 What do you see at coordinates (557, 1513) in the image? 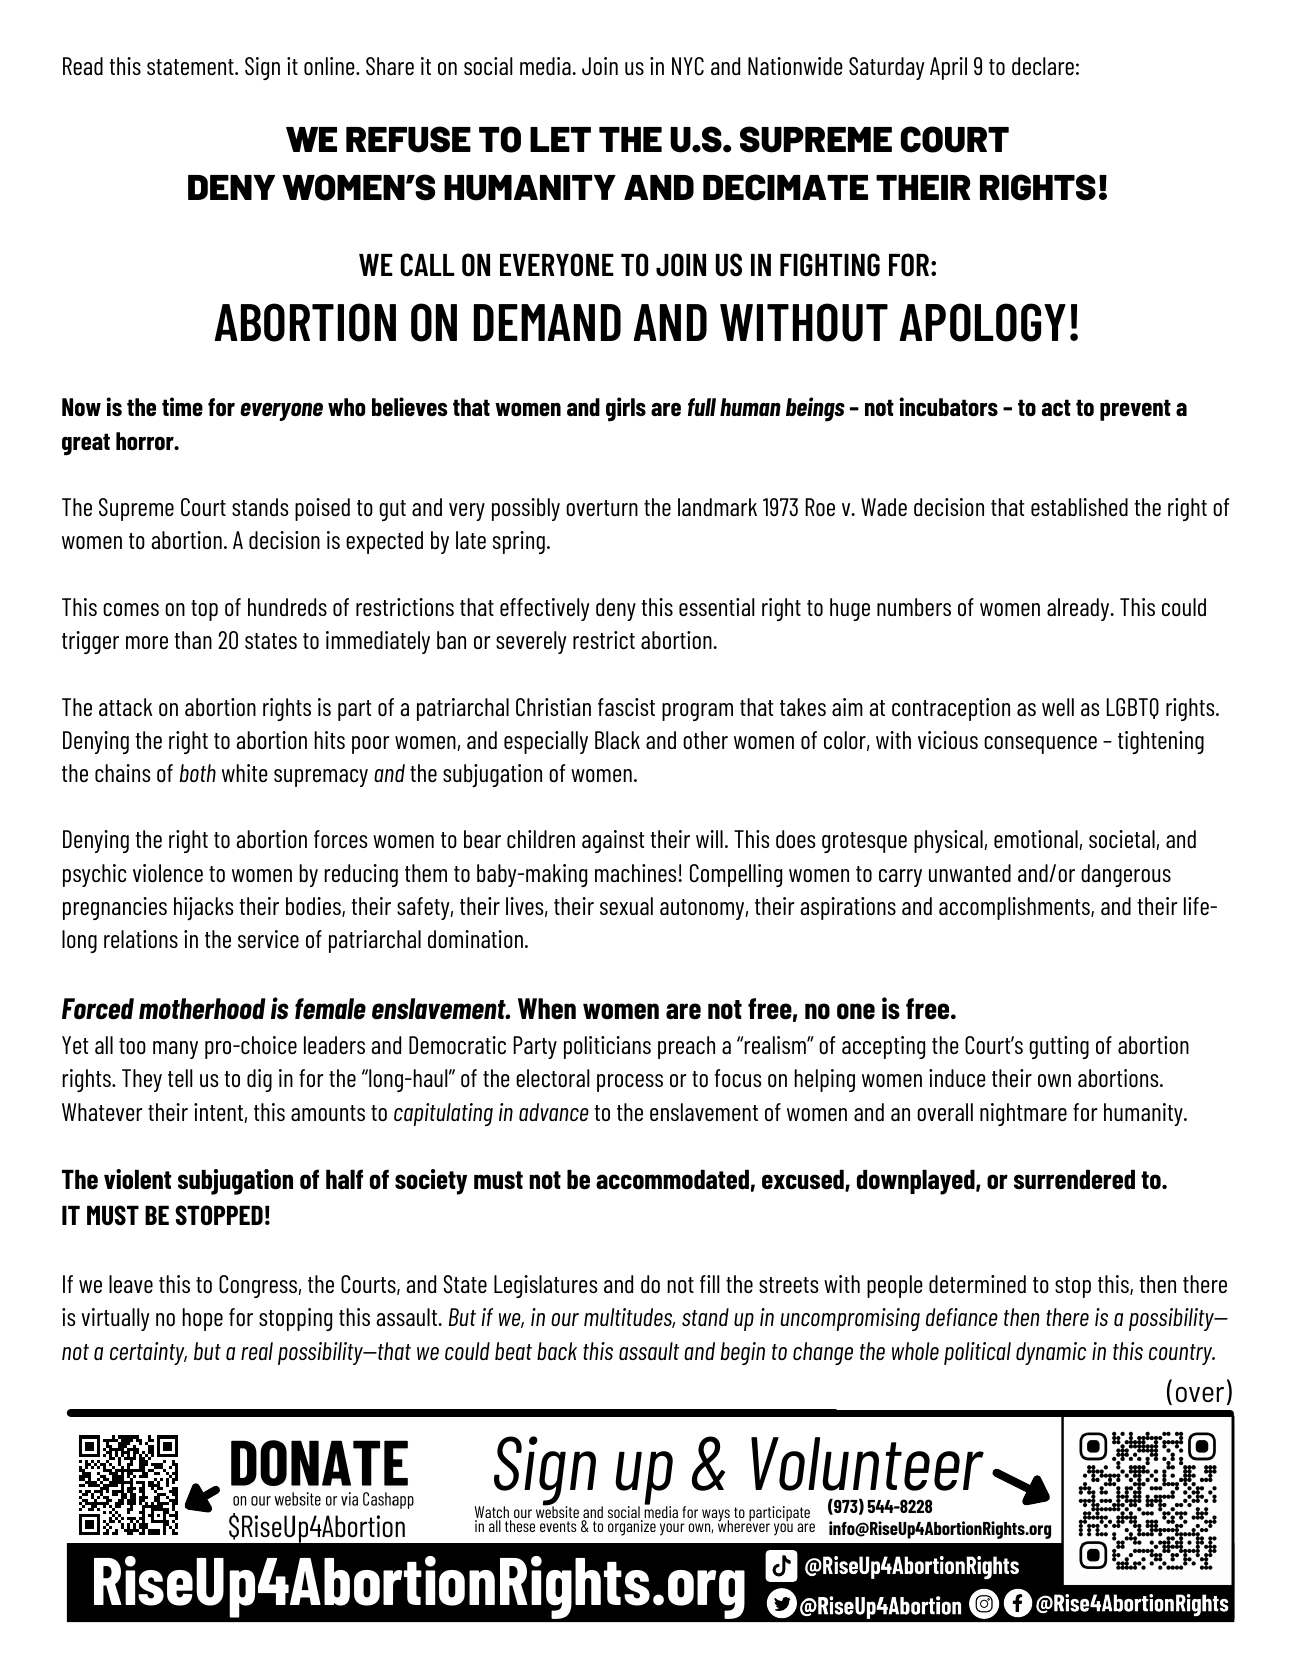
I see `website` at bounding box center [557, 1513].
